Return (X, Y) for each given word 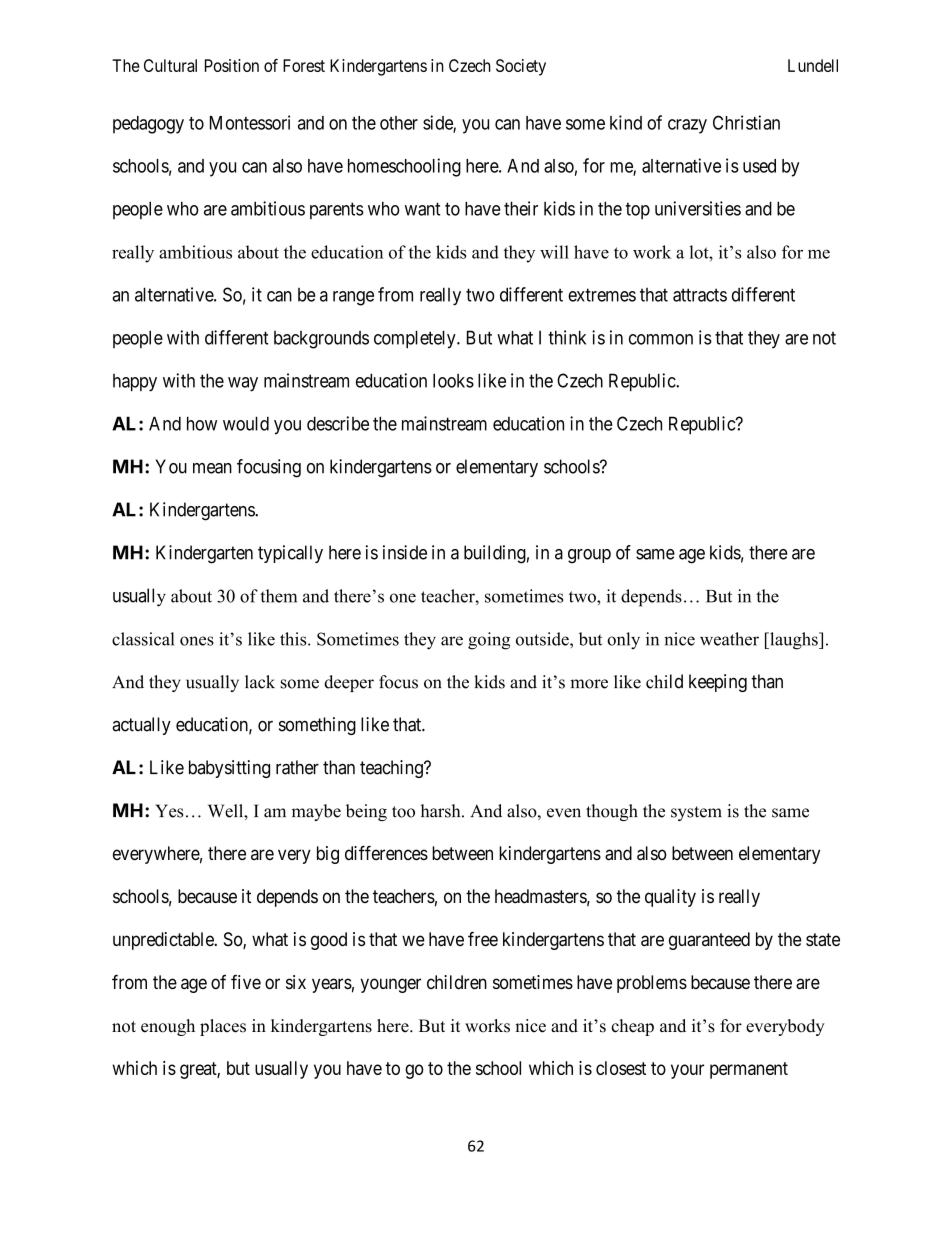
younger (390, 985)
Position (232, 65)
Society (521, 67)
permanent (749, 1070)
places (223, 1027)
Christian (746, 122)
